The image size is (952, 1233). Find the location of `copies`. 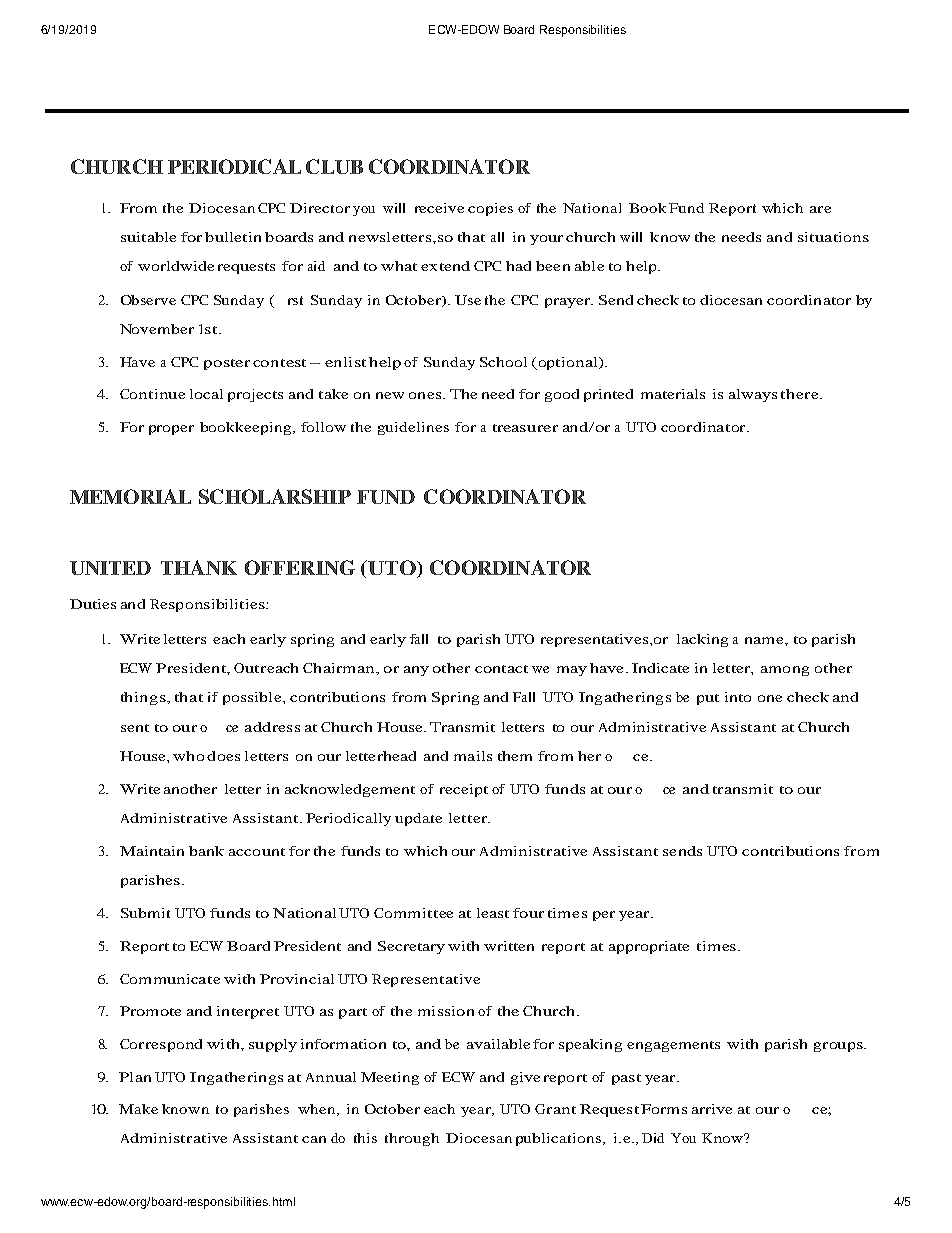

copies is located at coordinates (490, 209).
